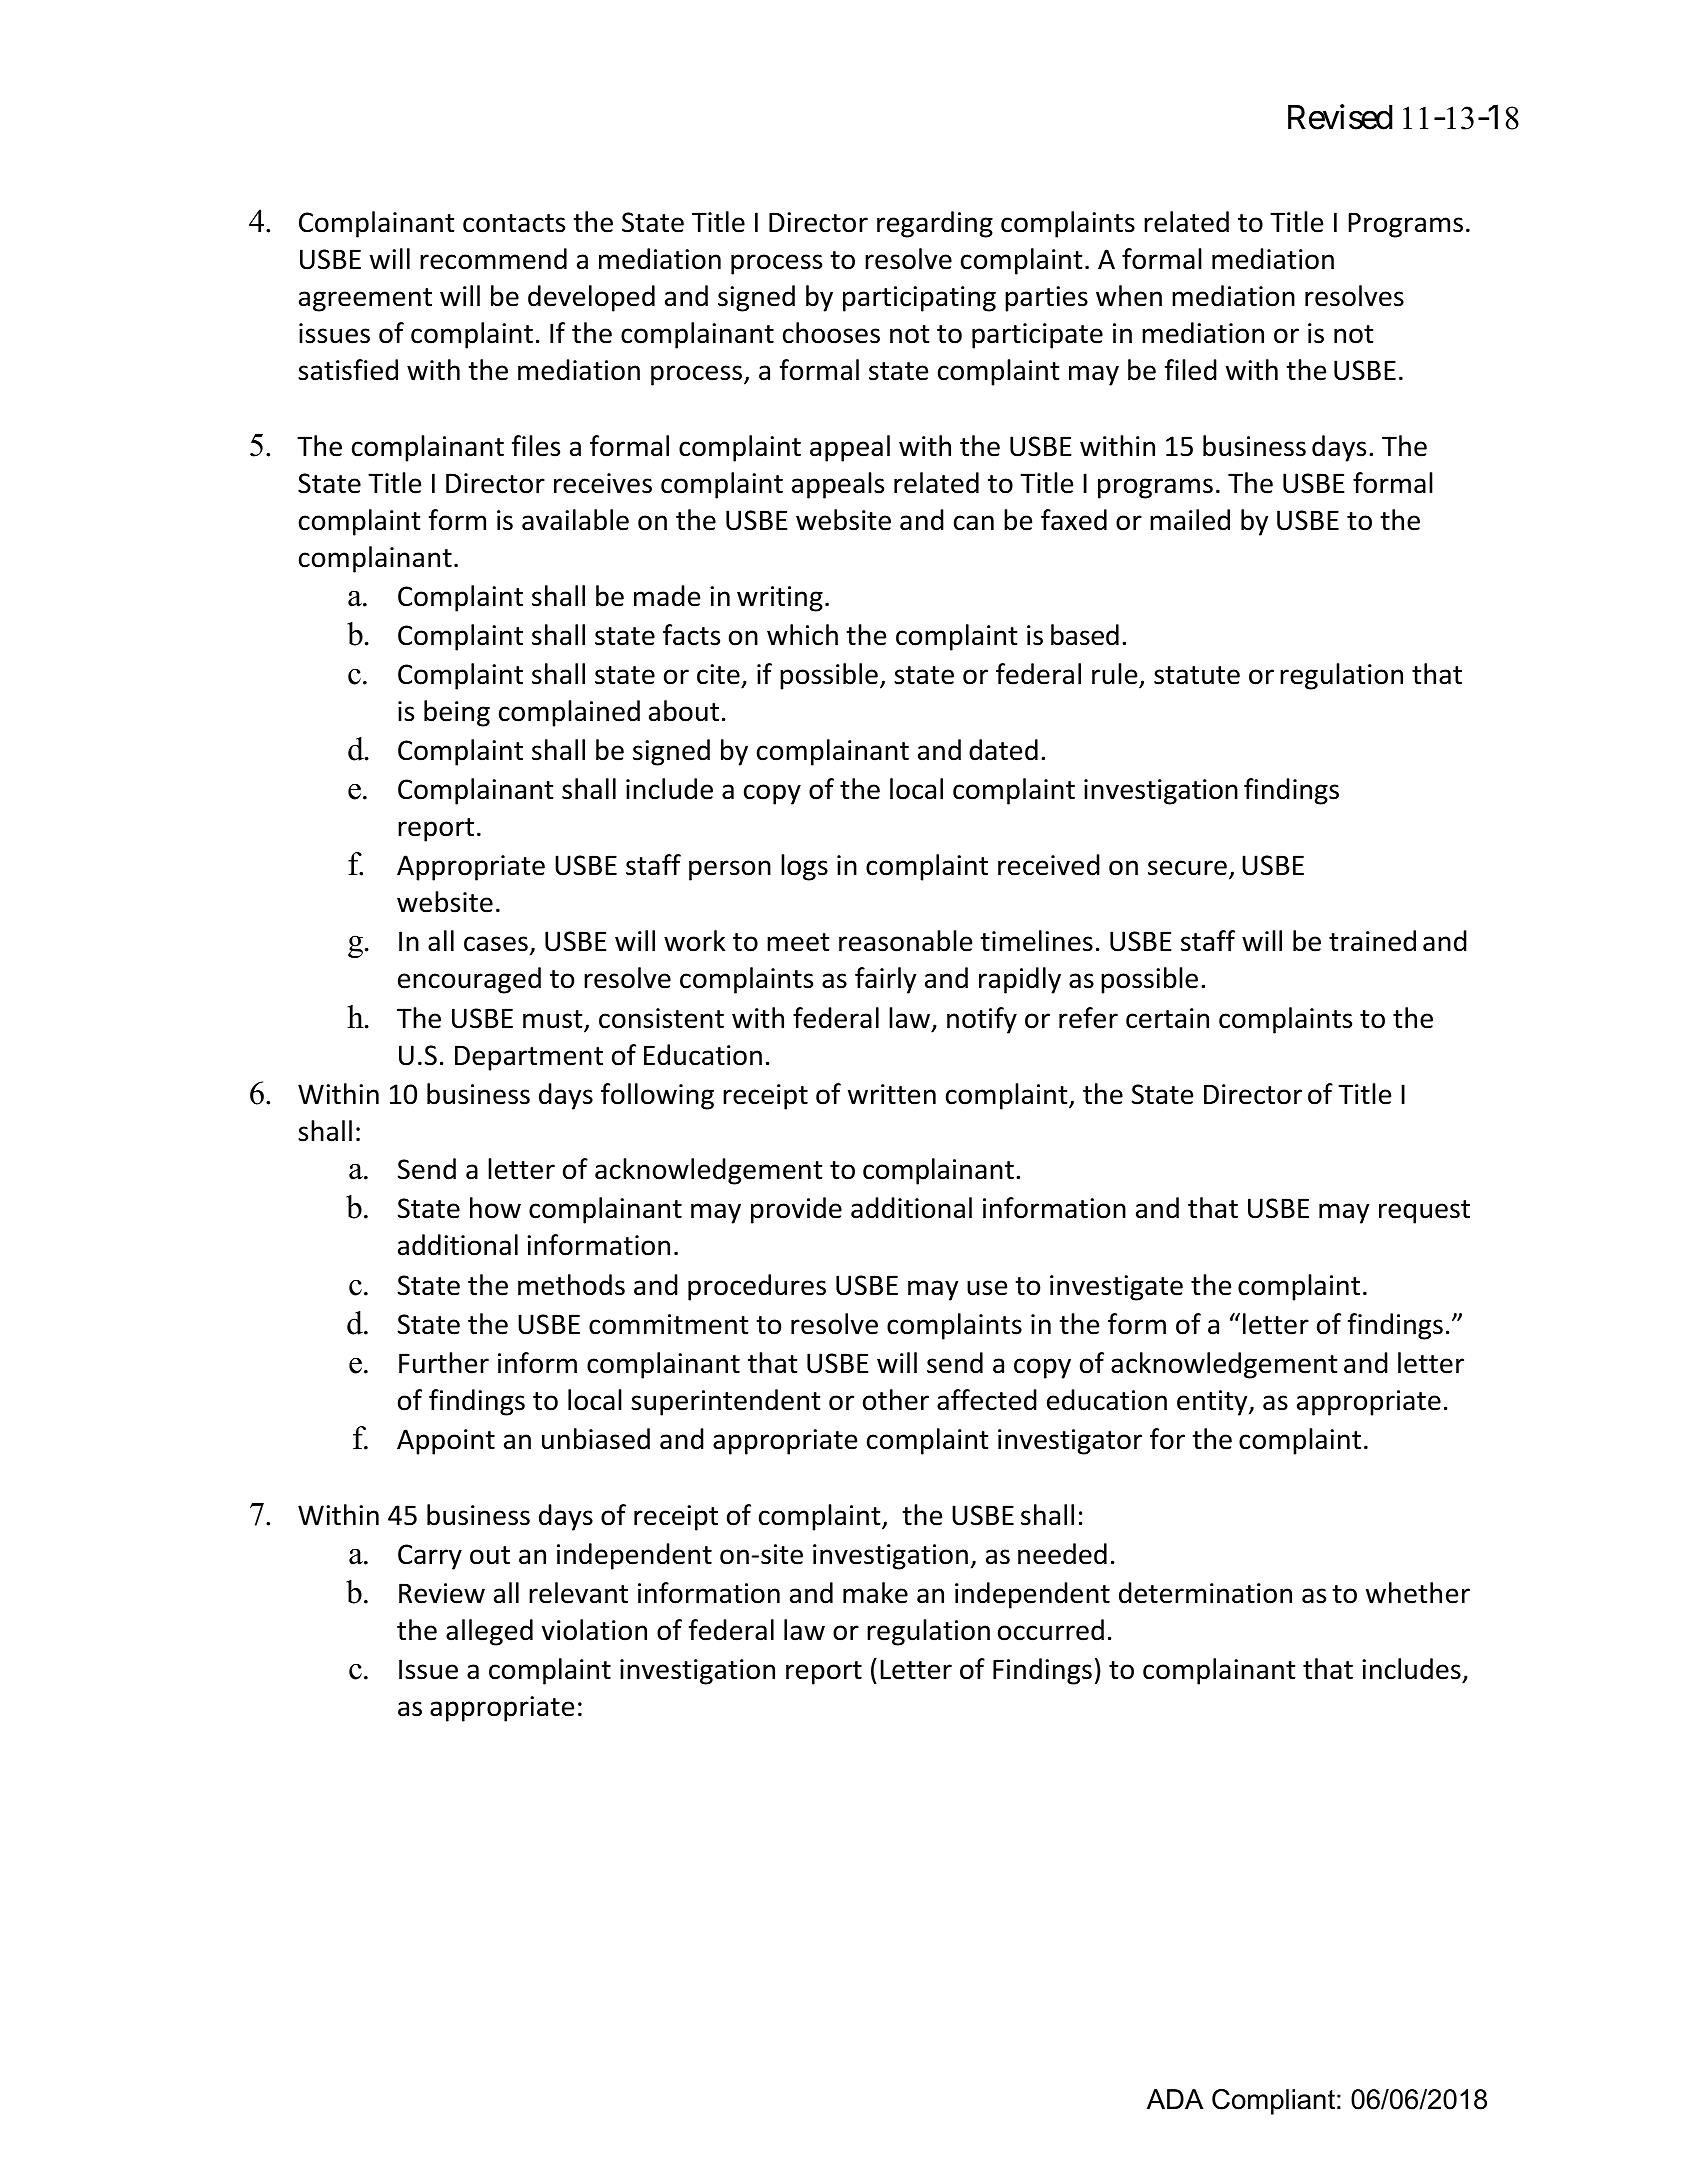 The height and width of the document is (2184, 1687). I want to click on entity, so click(1213, 1403).
